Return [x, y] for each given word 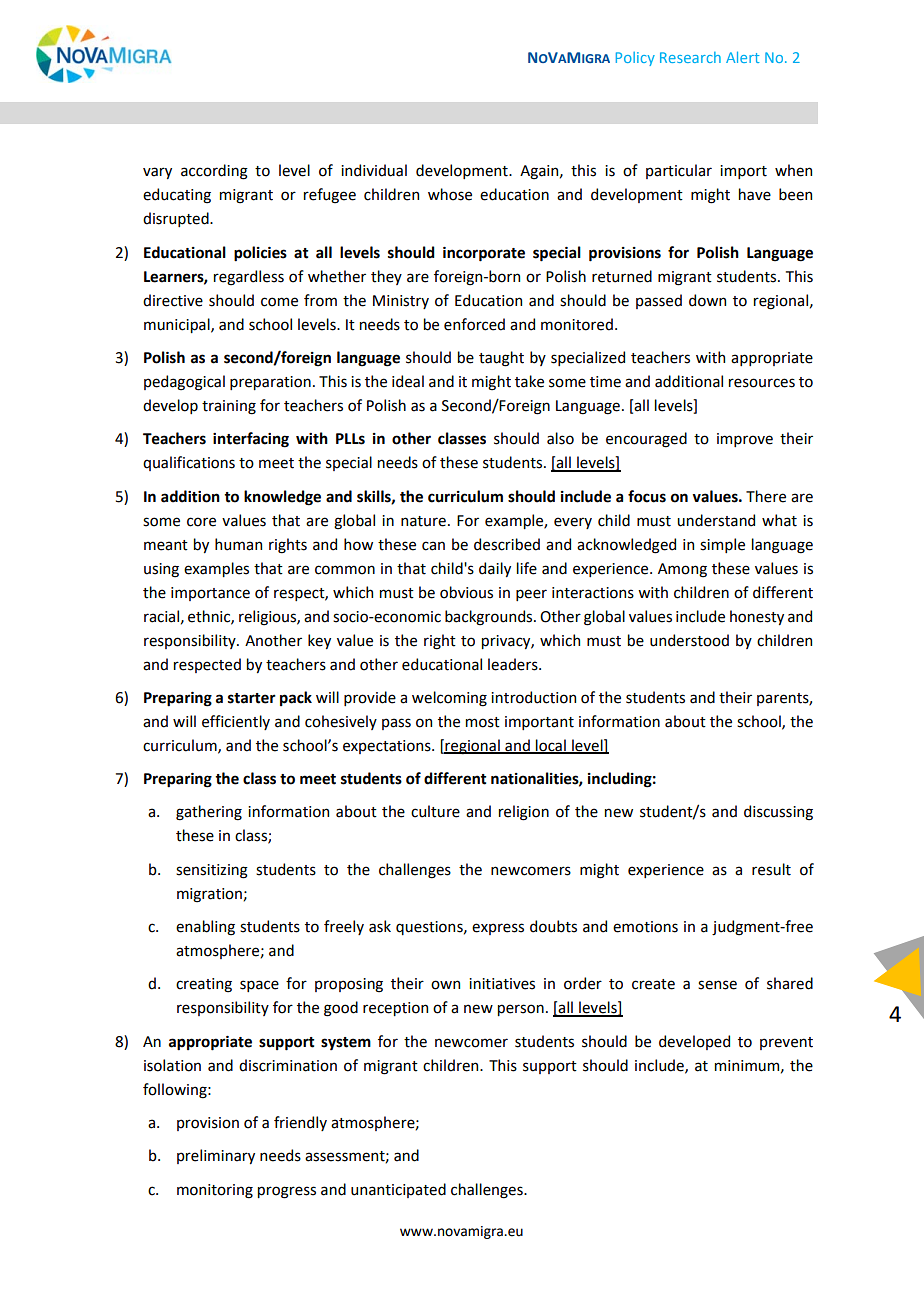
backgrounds [490, 618]
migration [210, 895]
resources [762, 383]
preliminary [216, 1156]
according [214, 172]
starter [252, 698]
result [771, 869]
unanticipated [398, 1190]
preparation [270, 383]
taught [501, 359]
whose [450, 194]
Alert [742, 57]
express [498, 929]
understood [689, 640]
